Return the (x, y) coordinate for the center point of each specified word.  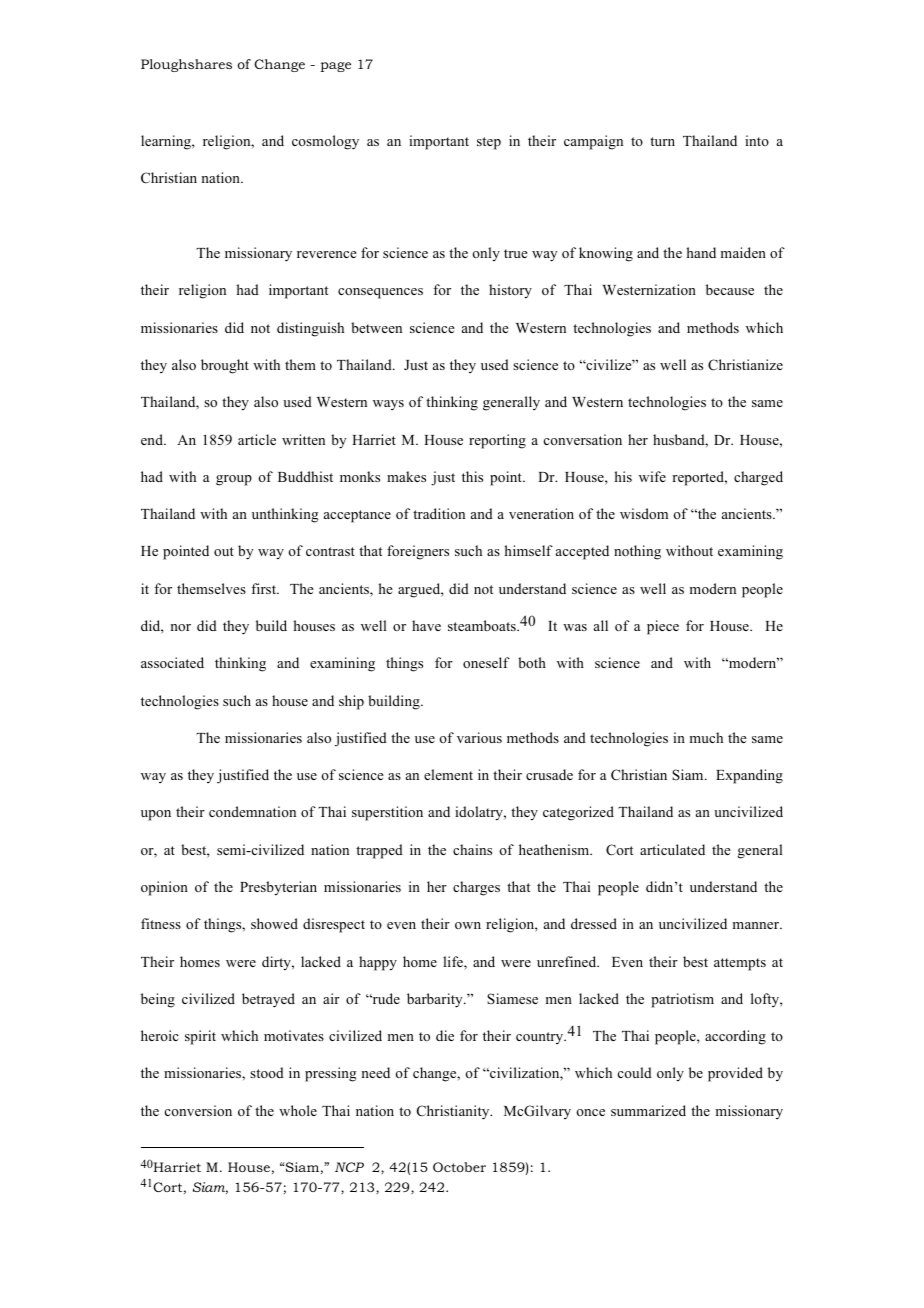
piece (663, 627)
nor (180, 627)
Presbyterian (278, 888)
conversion (198, 1110)
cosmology (325, 142)
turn (662, 141)
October (459, 1167)
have (426, 625)
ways (388, 405)
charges (476, 888)
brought (225, 366)
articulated (672, 849)
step (489, 143)
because (730, 289)
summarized (648, 1110)
